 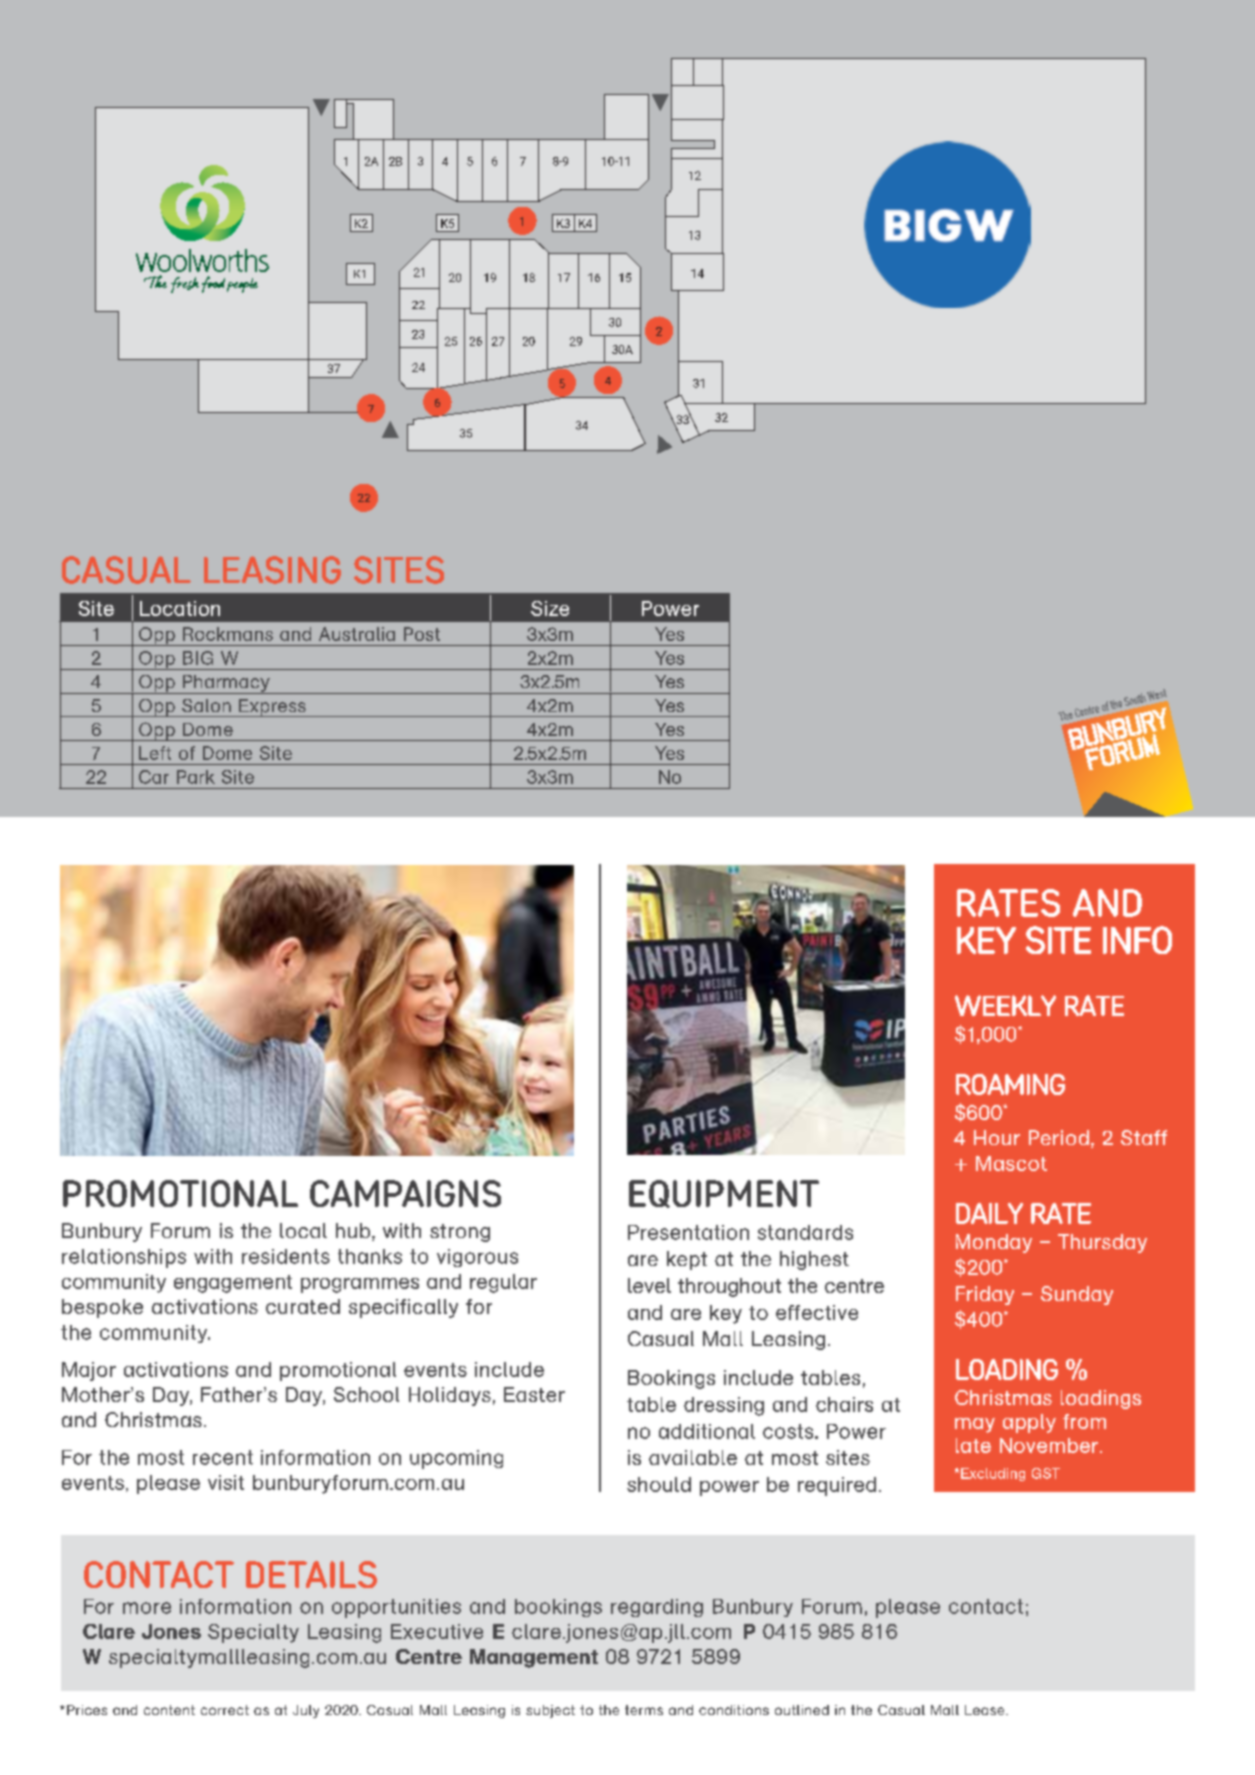 What do you see at coordinates (1011, 1163) in the screenshot?
I see `Mascot` at bounding box center [1011, 1163].
